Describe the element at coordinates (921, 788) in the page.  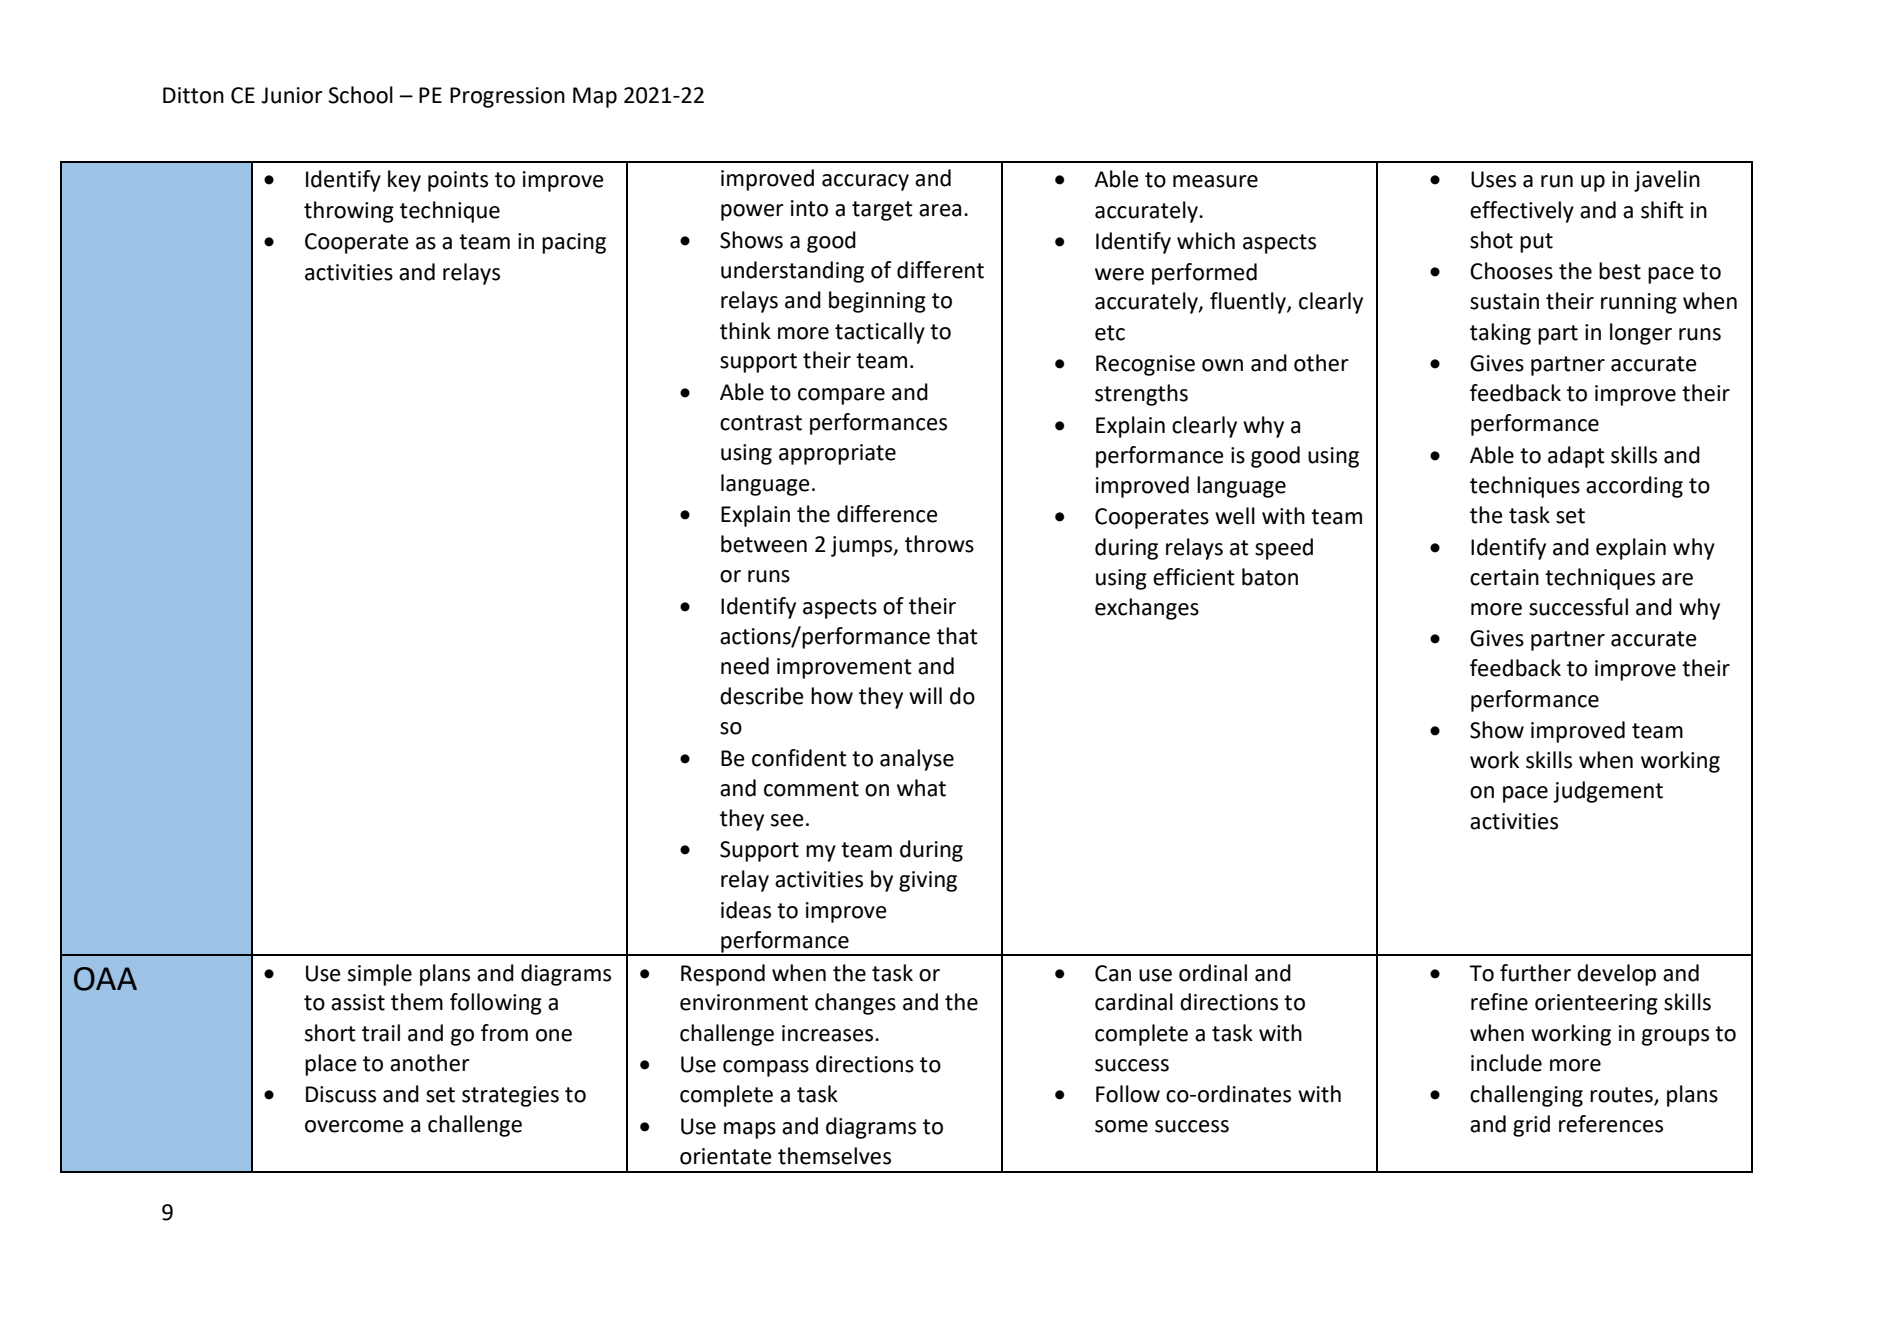
I see `what` at that location.
